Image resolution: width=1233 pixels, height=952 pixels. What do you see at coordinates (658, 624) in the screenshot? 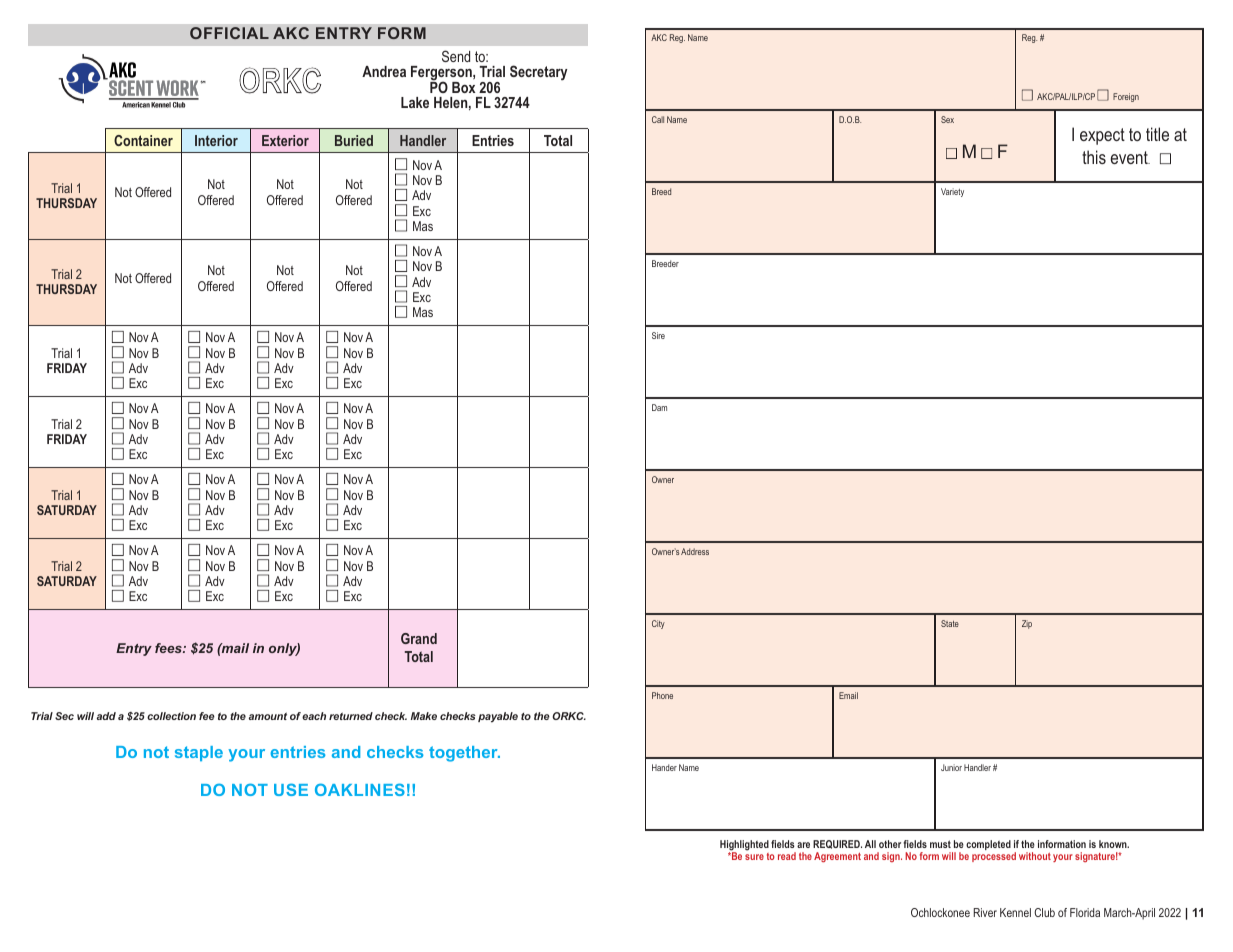
I see `City` at bounding box center [658, 624].
